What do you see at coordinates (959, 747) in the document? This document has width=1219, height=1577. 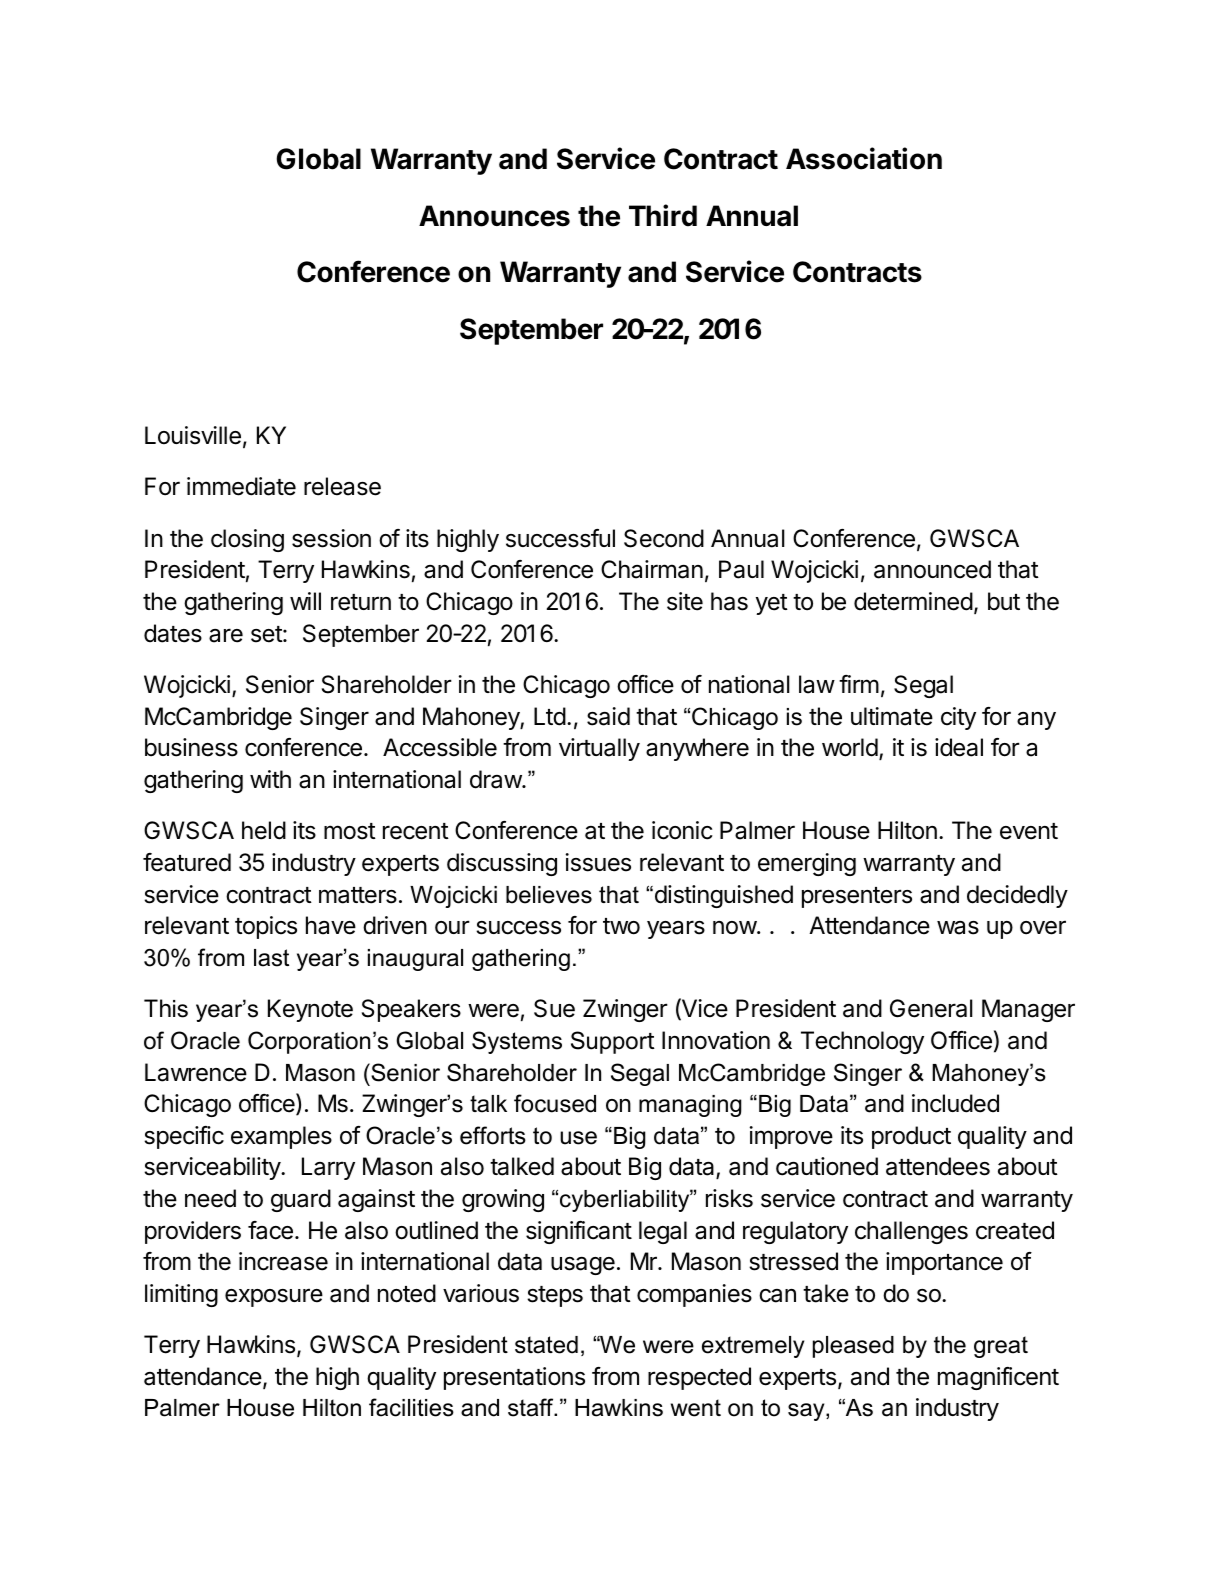 I see `ideal` at bounding box center [959, 747].
